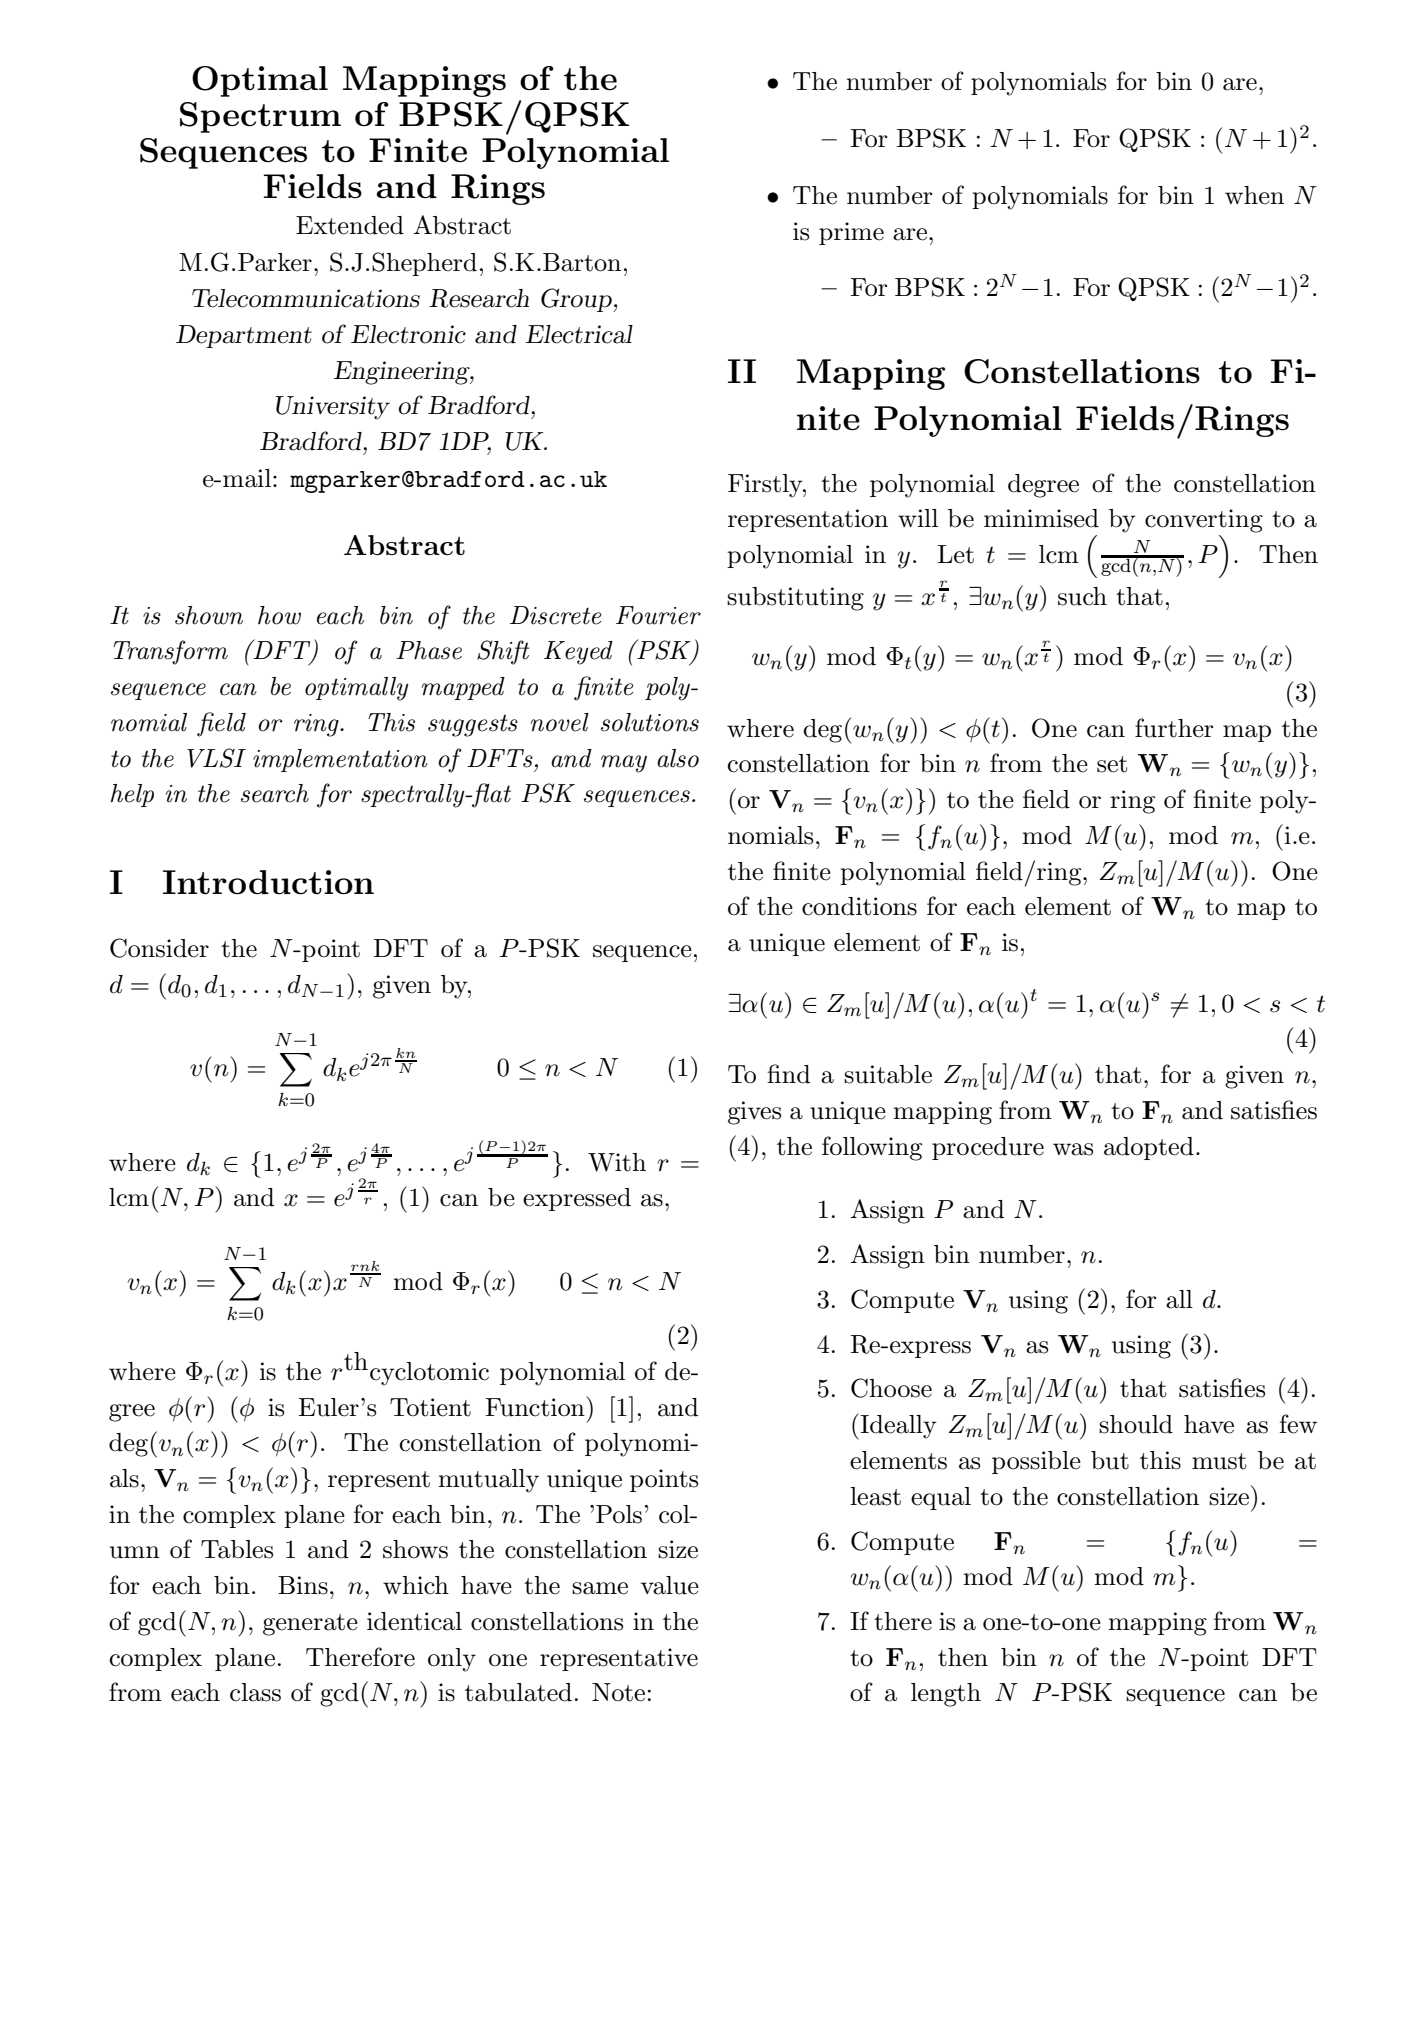 The width and height of the image is (1426, 2018). What do you see at coordinates (946, 1695) in the image?
I see `length` at bounding box center [946, 1695].
